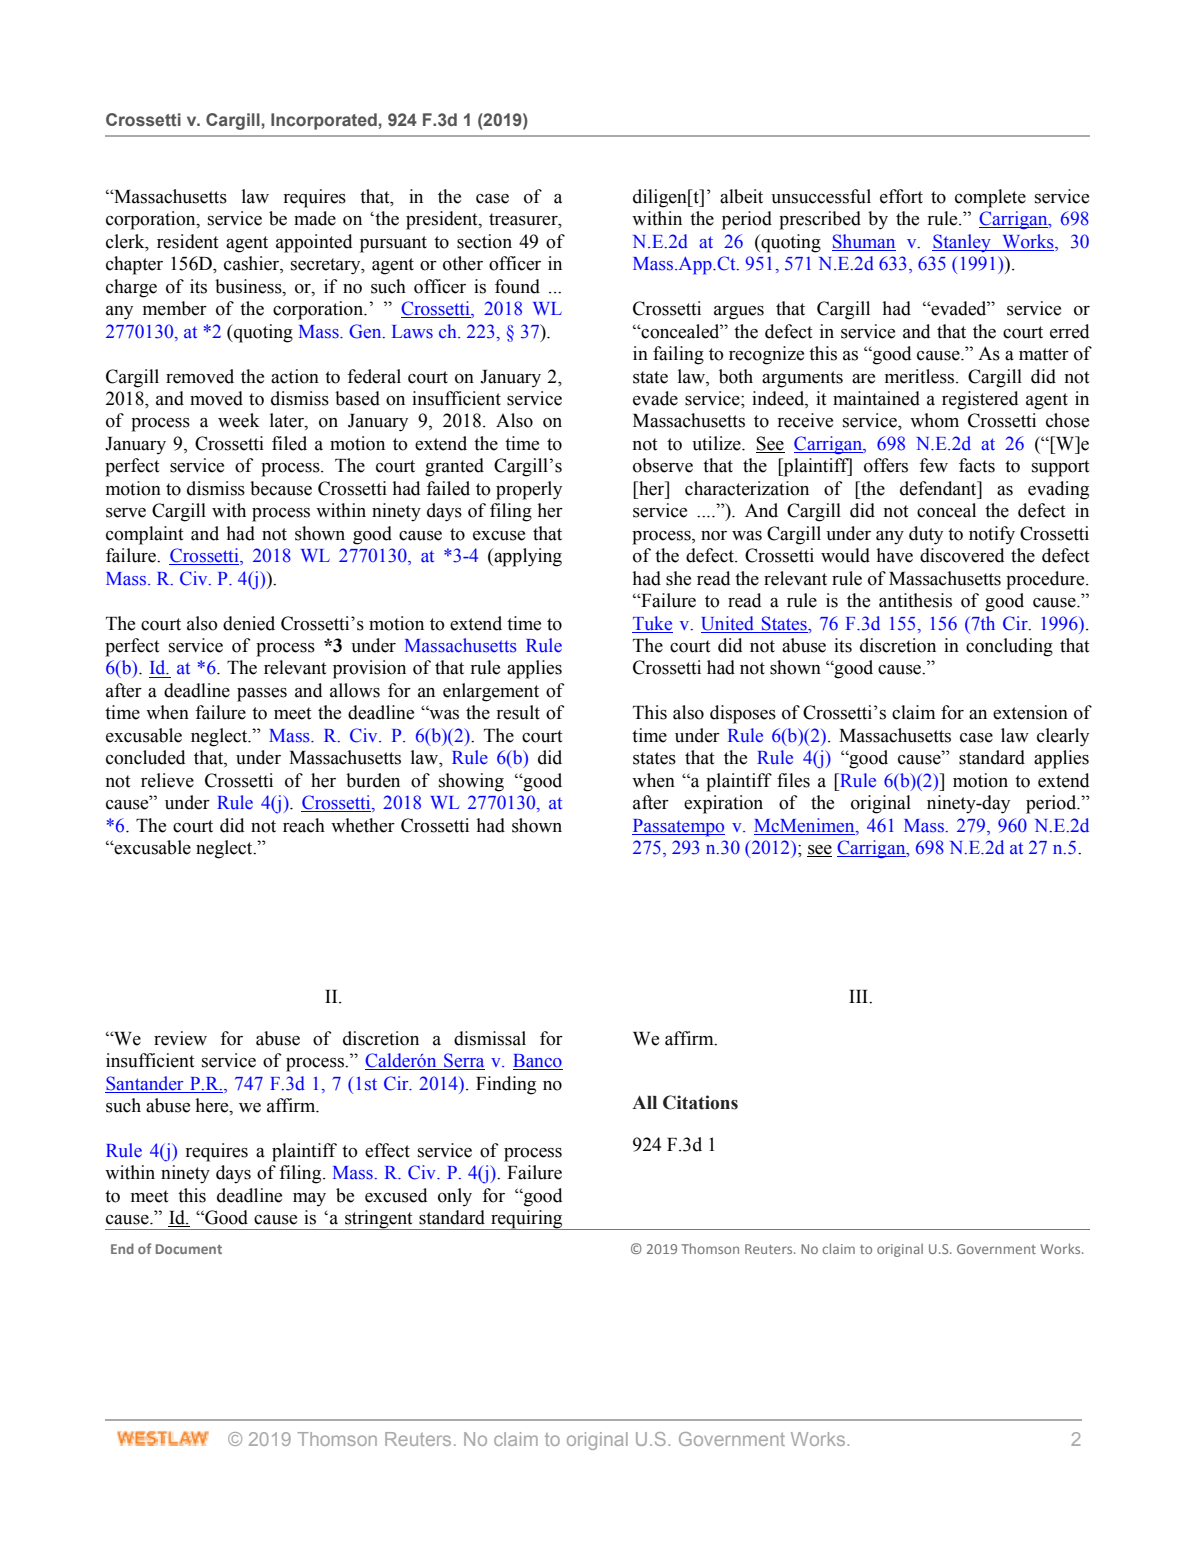  Describe the element at coordinates (527, 1220) in the page. I see `requiring` at that location.
